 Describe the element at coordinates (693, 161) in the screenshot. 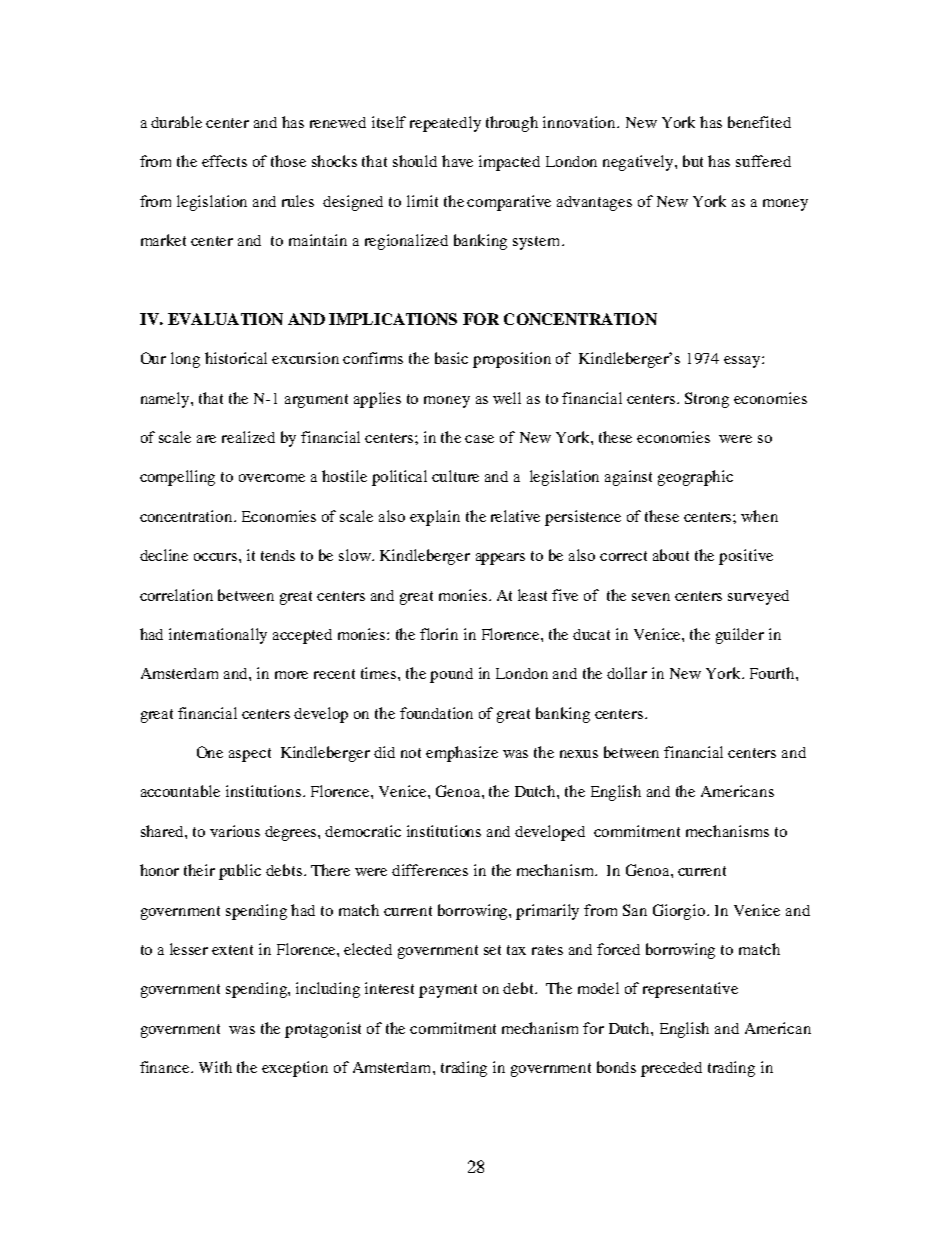

I see `but` at that location.
